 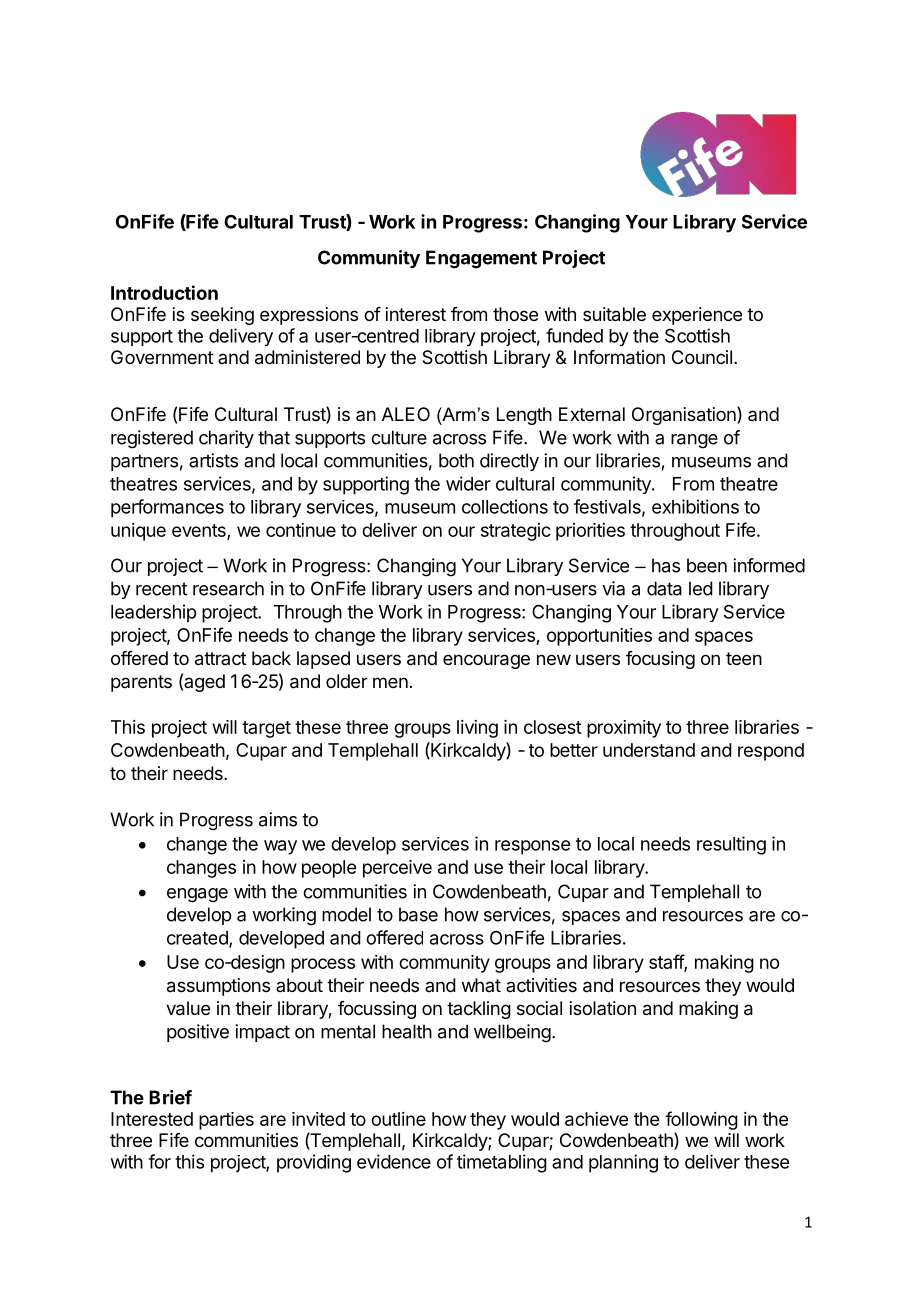 What do you see at coordinates (515, 314) in the screenshot?
I see `those` at bounding box center [515, 314].
